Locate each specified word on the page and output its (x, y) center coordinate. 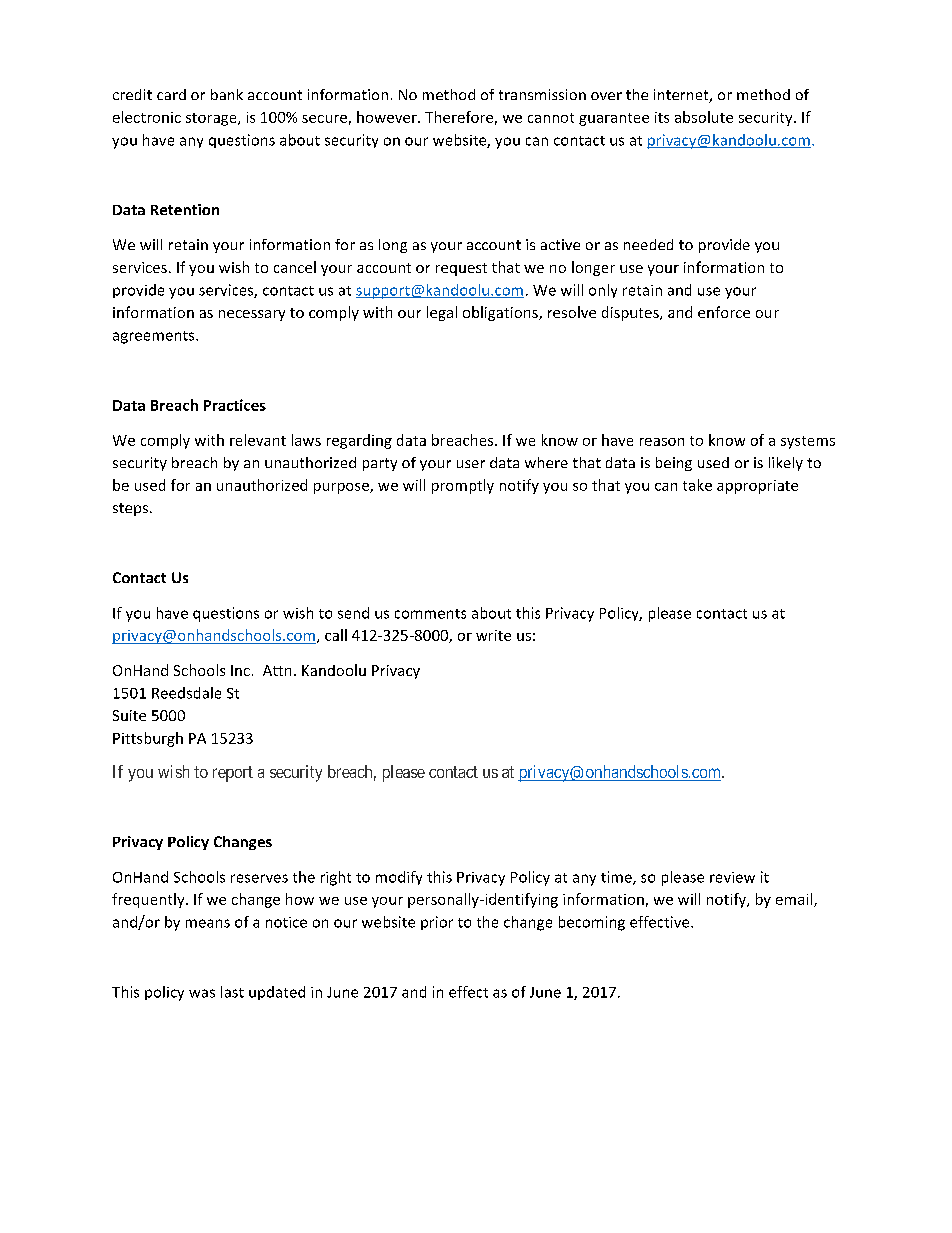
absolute (704, 117)
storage (212, 119)
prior (437, 923)
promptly (463, 486)
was (202, 993)
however (388, 117)
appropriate (757, 487)
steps (132, 509)
